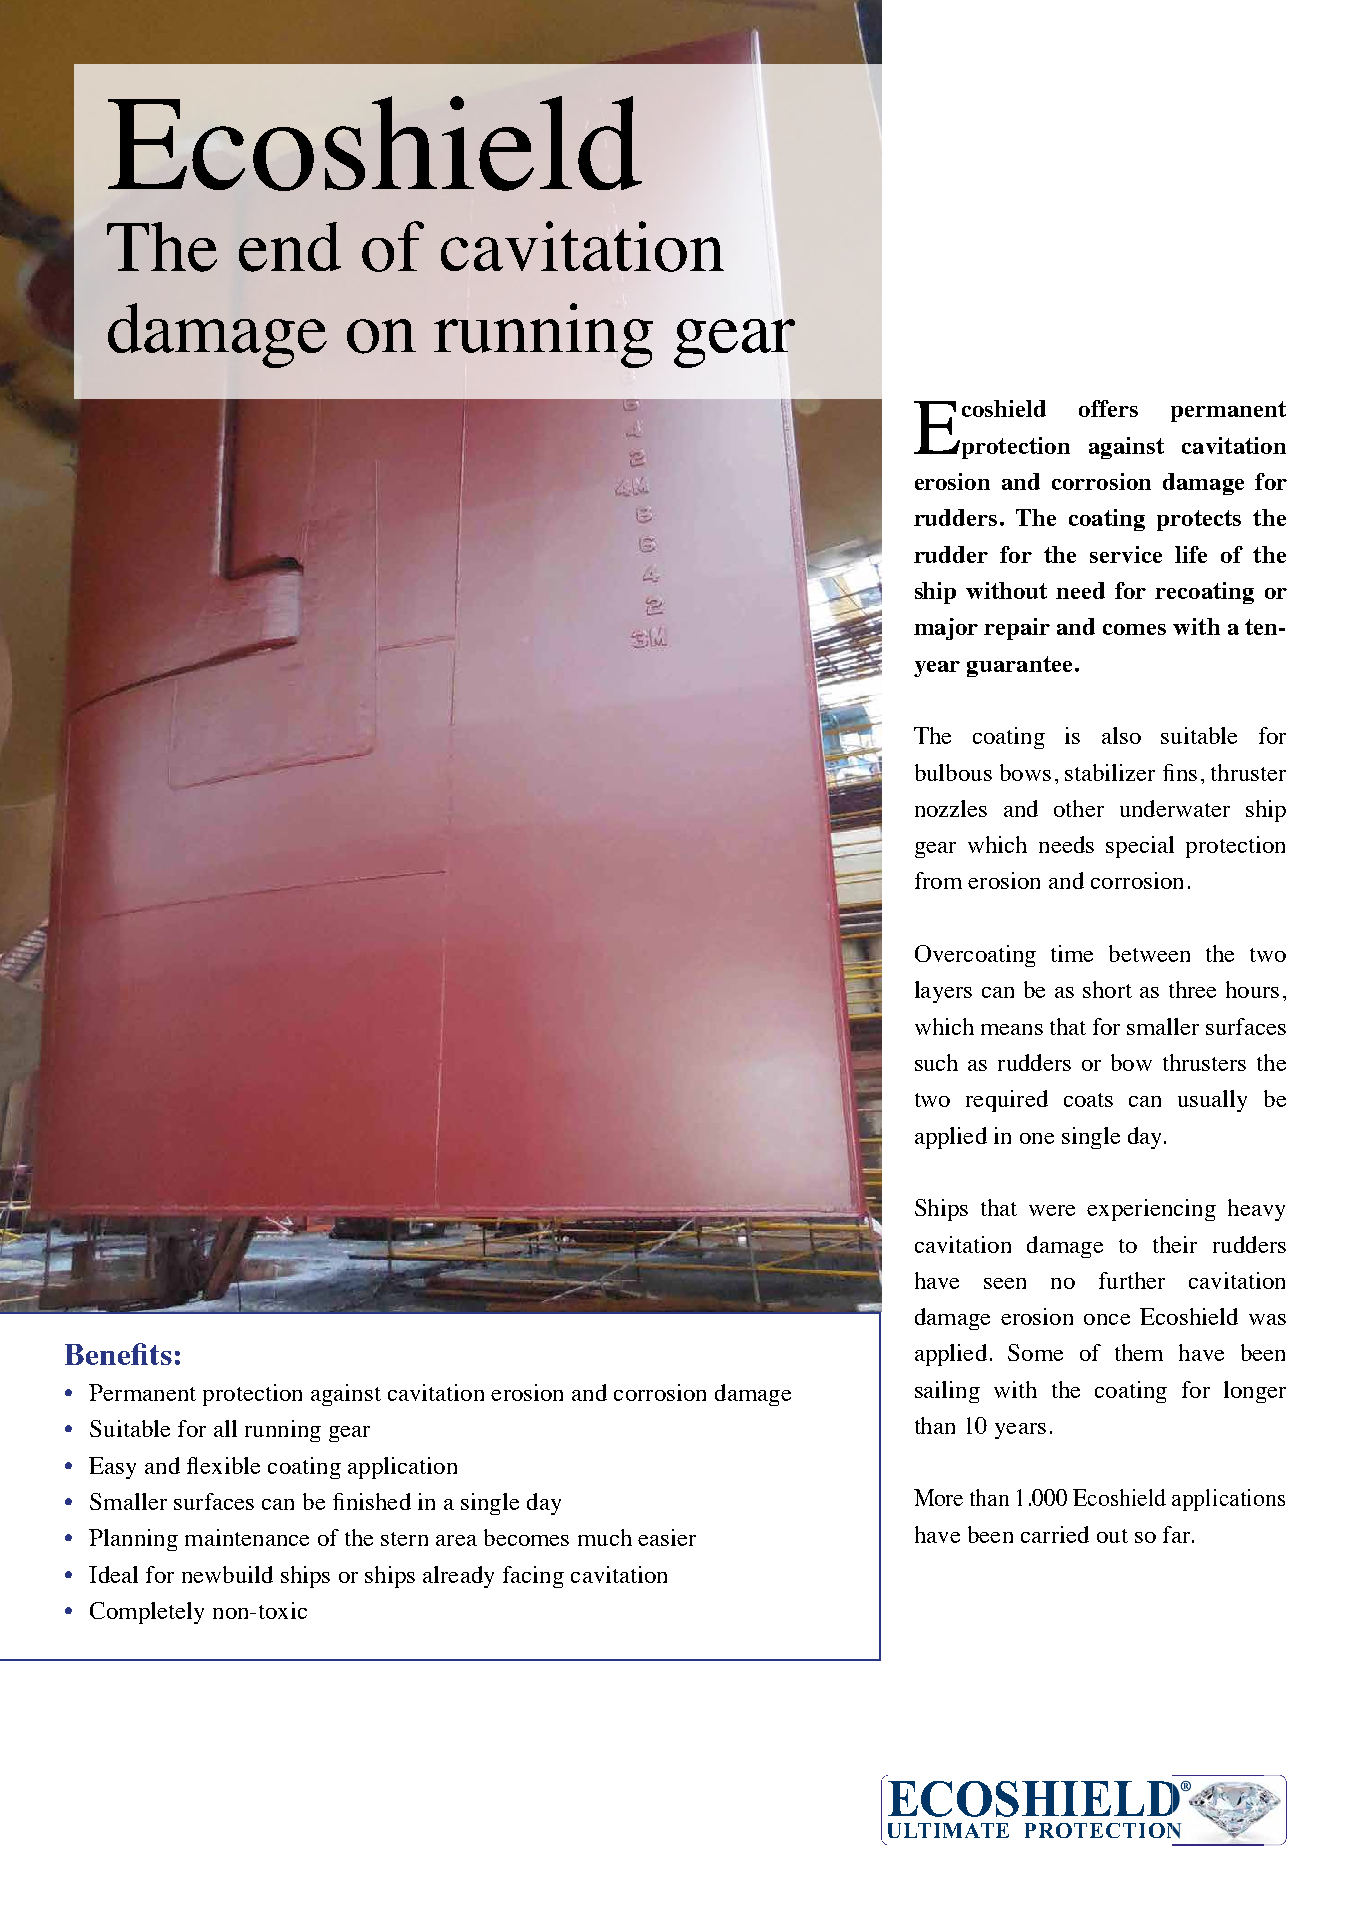 This screenshot has width=1351, height=1910. I want to click on offers, so click(1108, 408).
